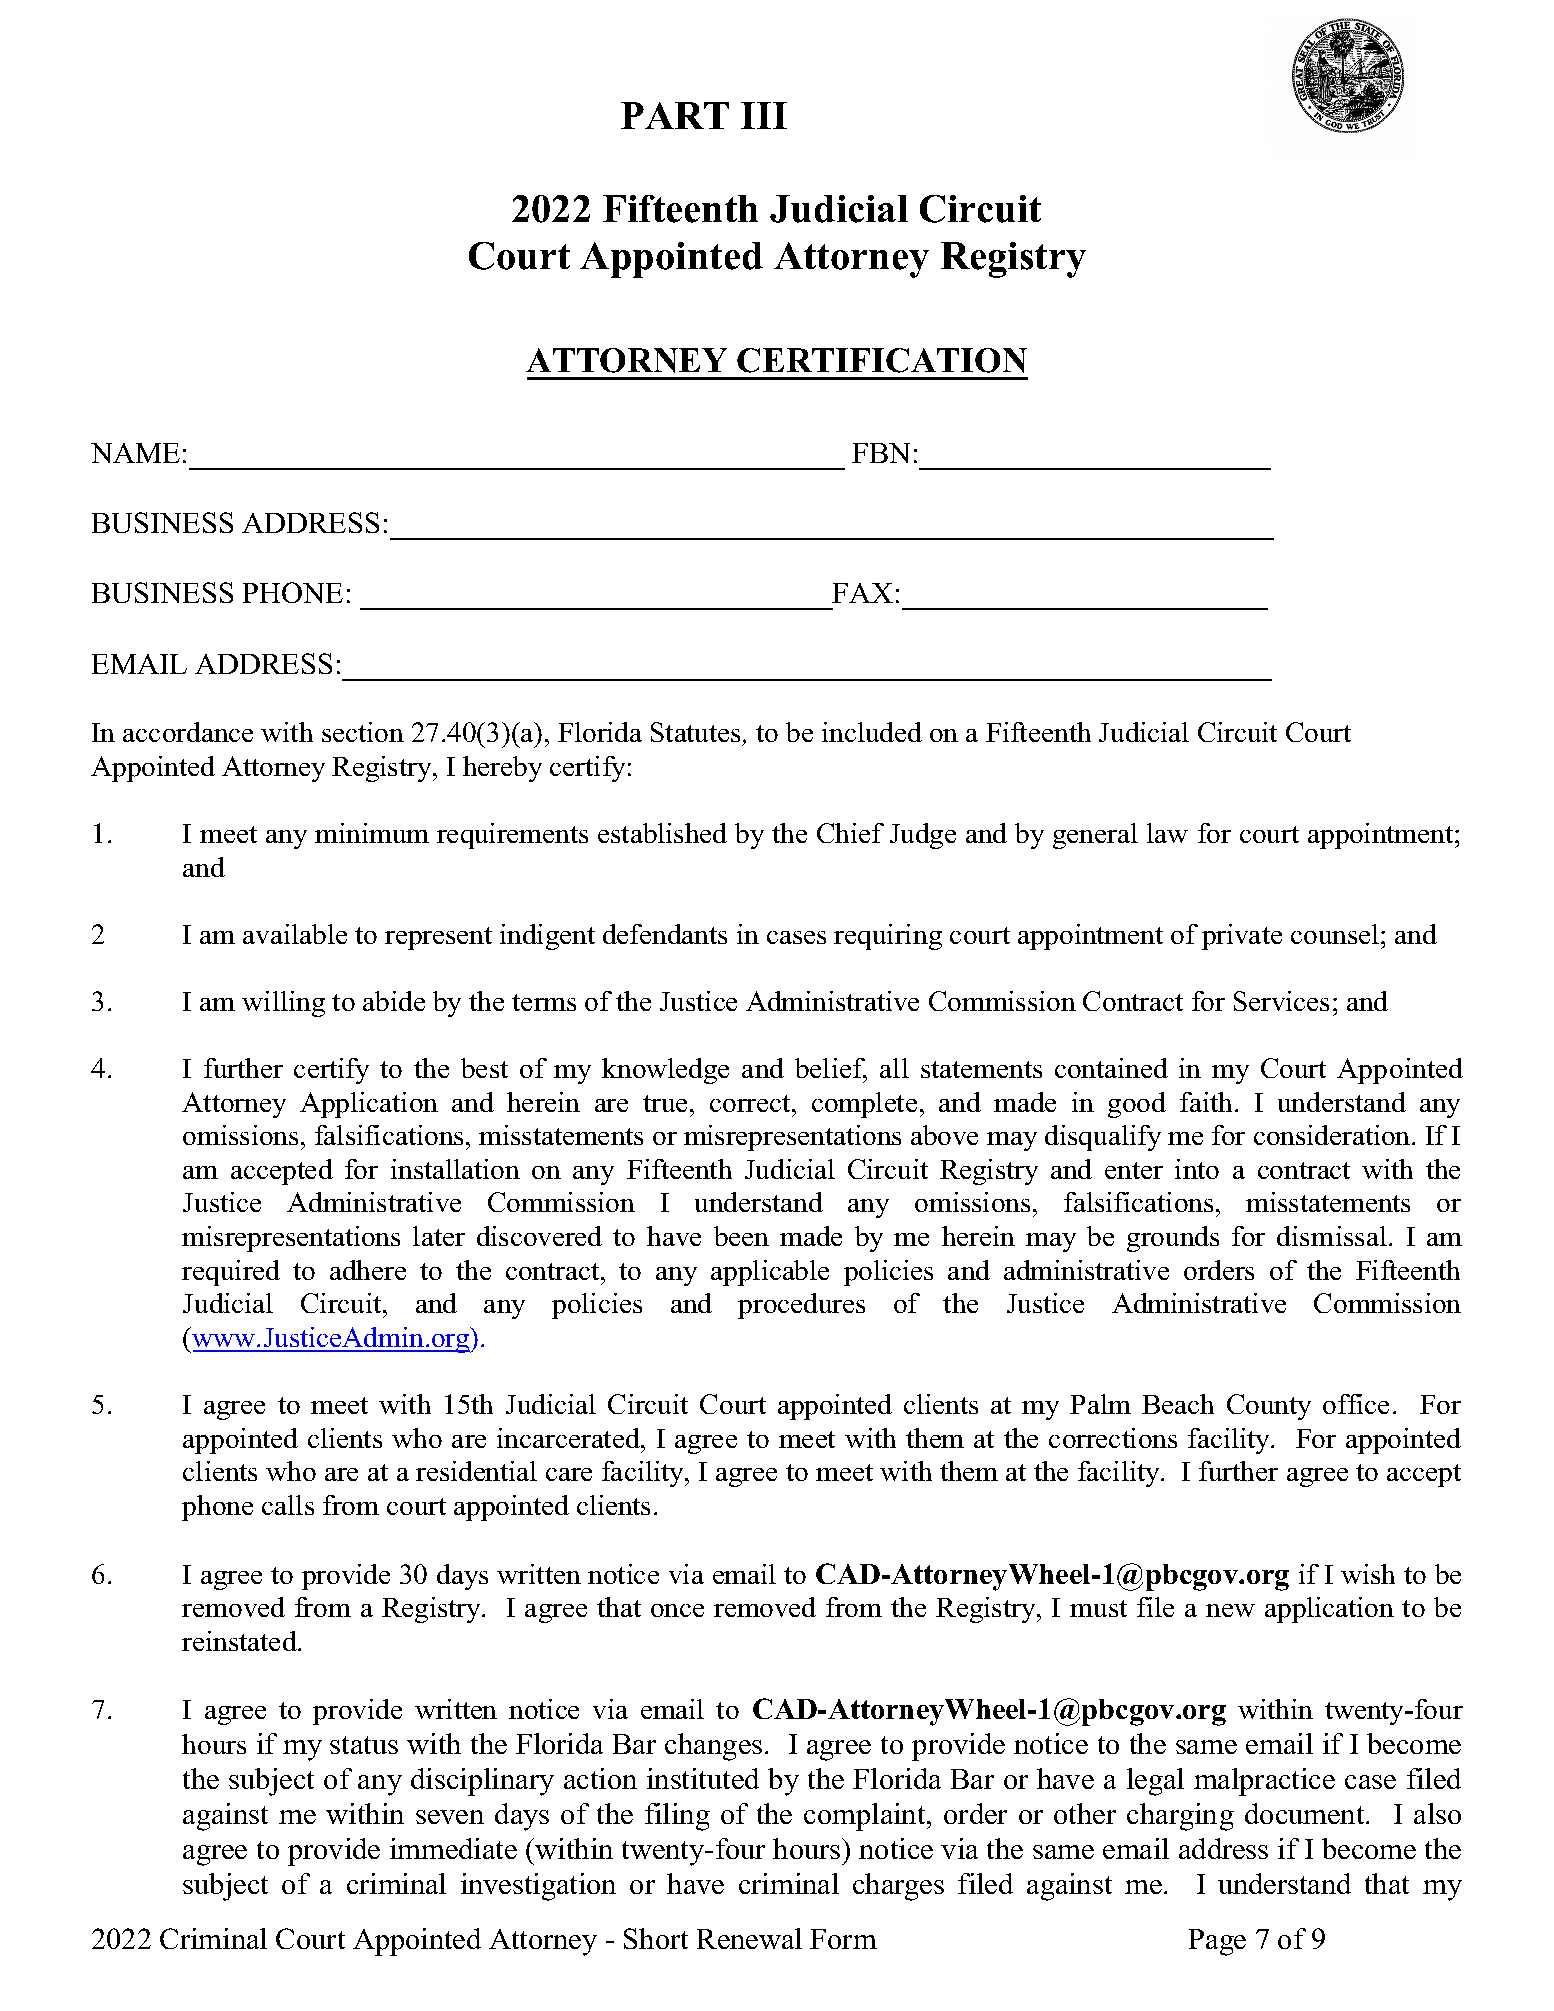  I want to click on PART, so click(675, 115).
